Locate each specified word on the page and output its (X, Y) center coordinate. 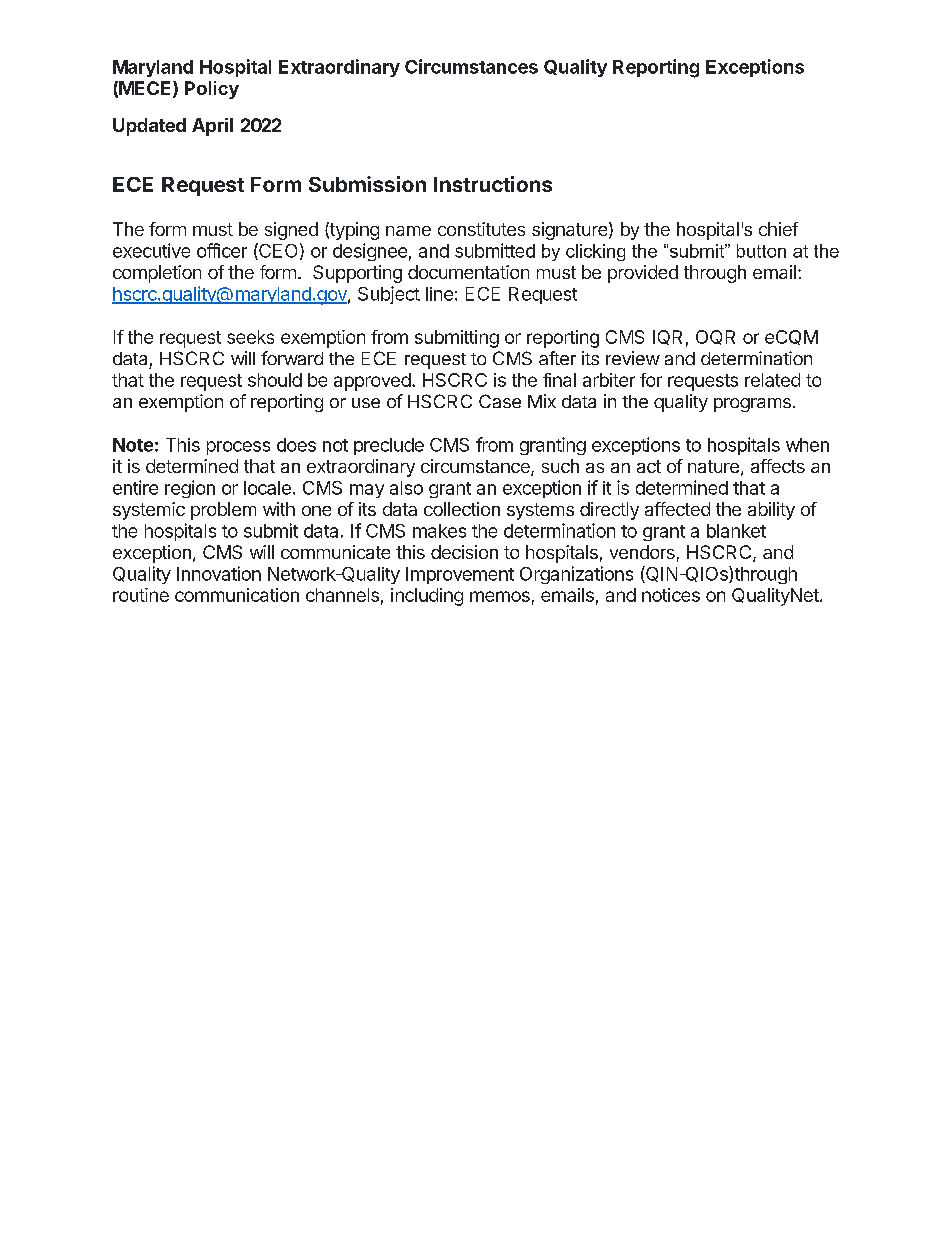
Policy (212, 90)
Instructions (493, 184)
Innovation (219, 573)
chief (778, 229)
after (557, 358)
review (633, 358)
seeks (250, 337)
